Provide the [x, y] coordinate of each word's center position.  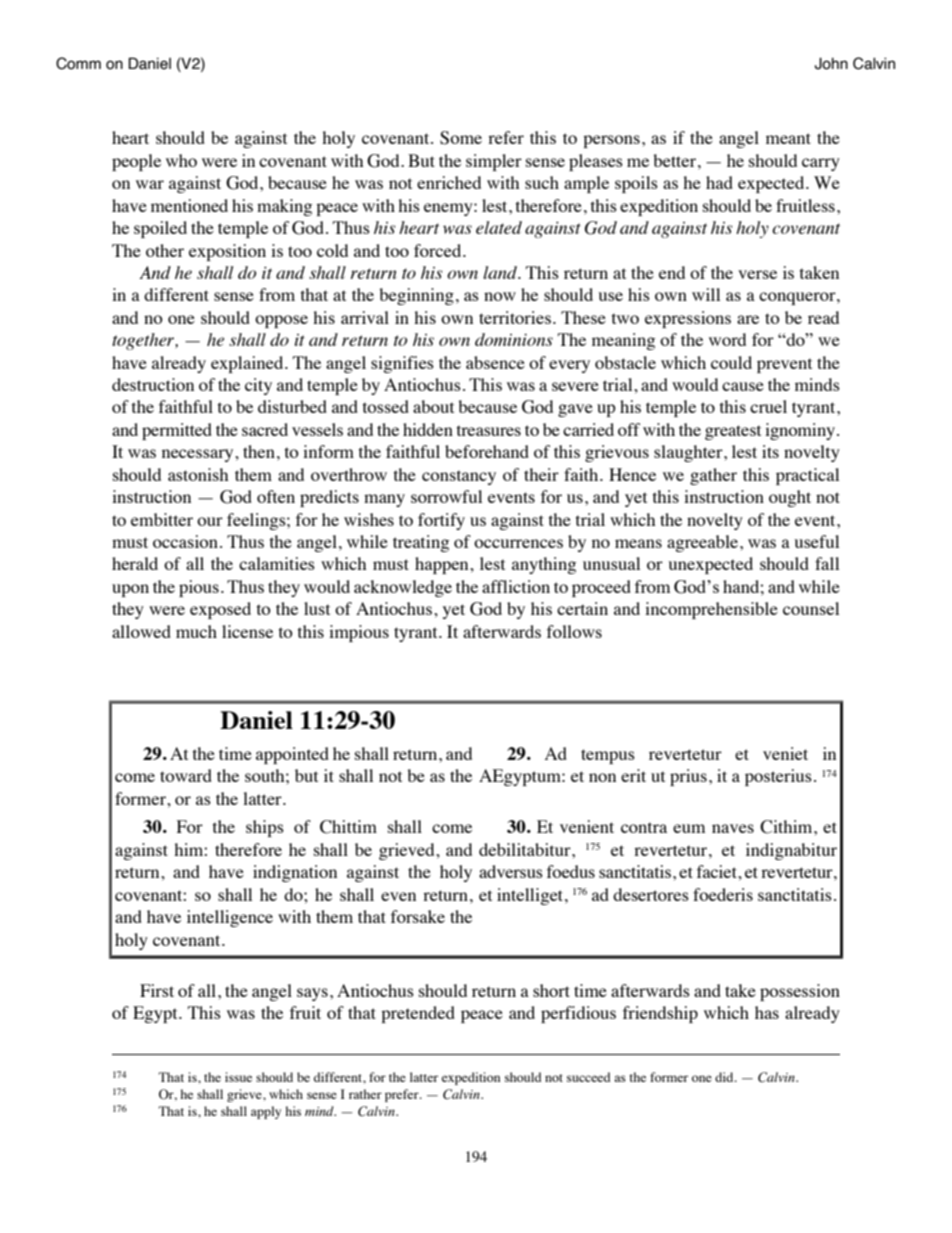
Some [461, 138]
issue [238, 1077]
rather [365, 1094]
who [181, 160]
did [725, 1077]
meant [788, 138]
